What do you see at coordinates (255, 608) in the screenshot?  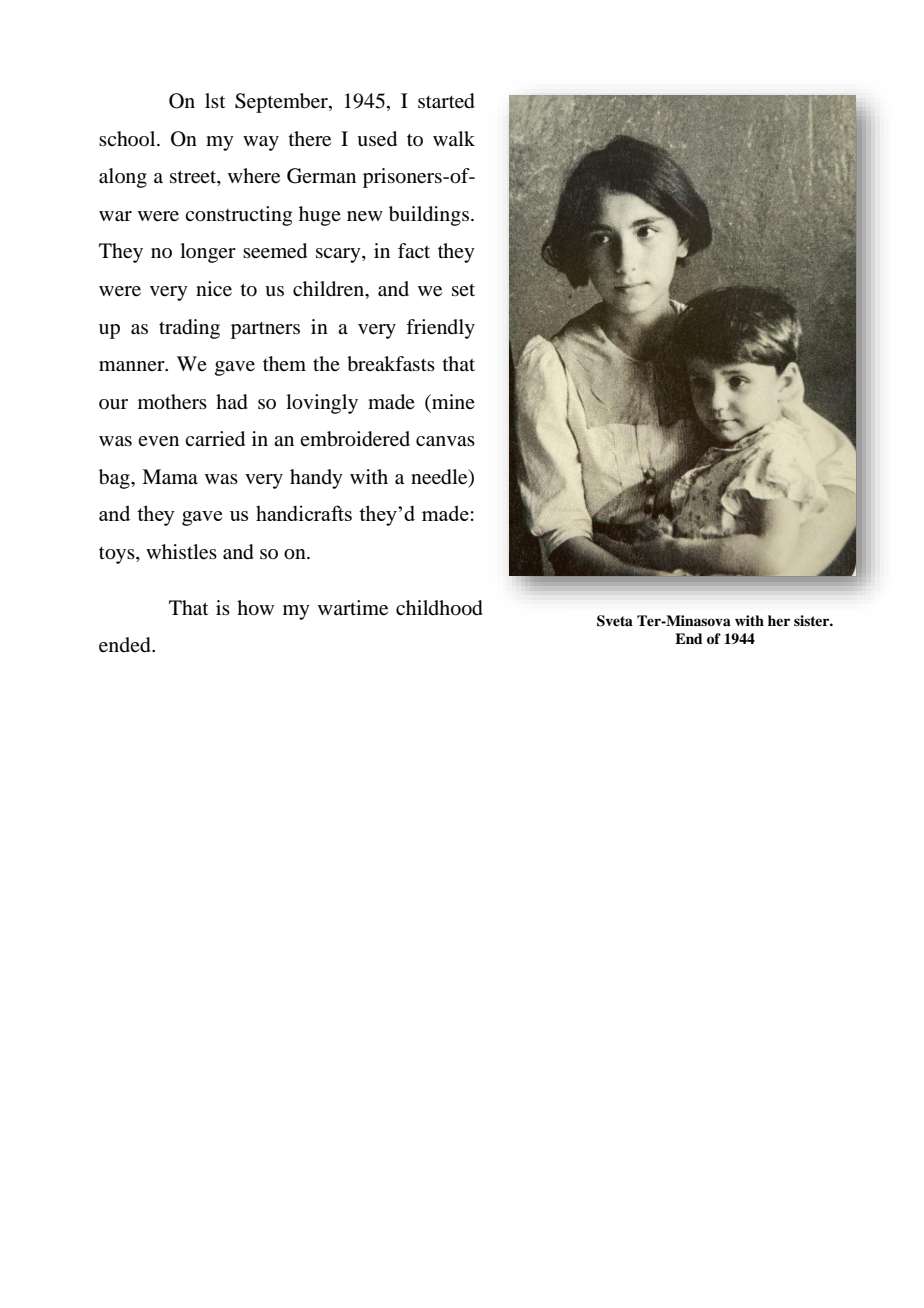 I see `how` at bounding box center [255, 608].
